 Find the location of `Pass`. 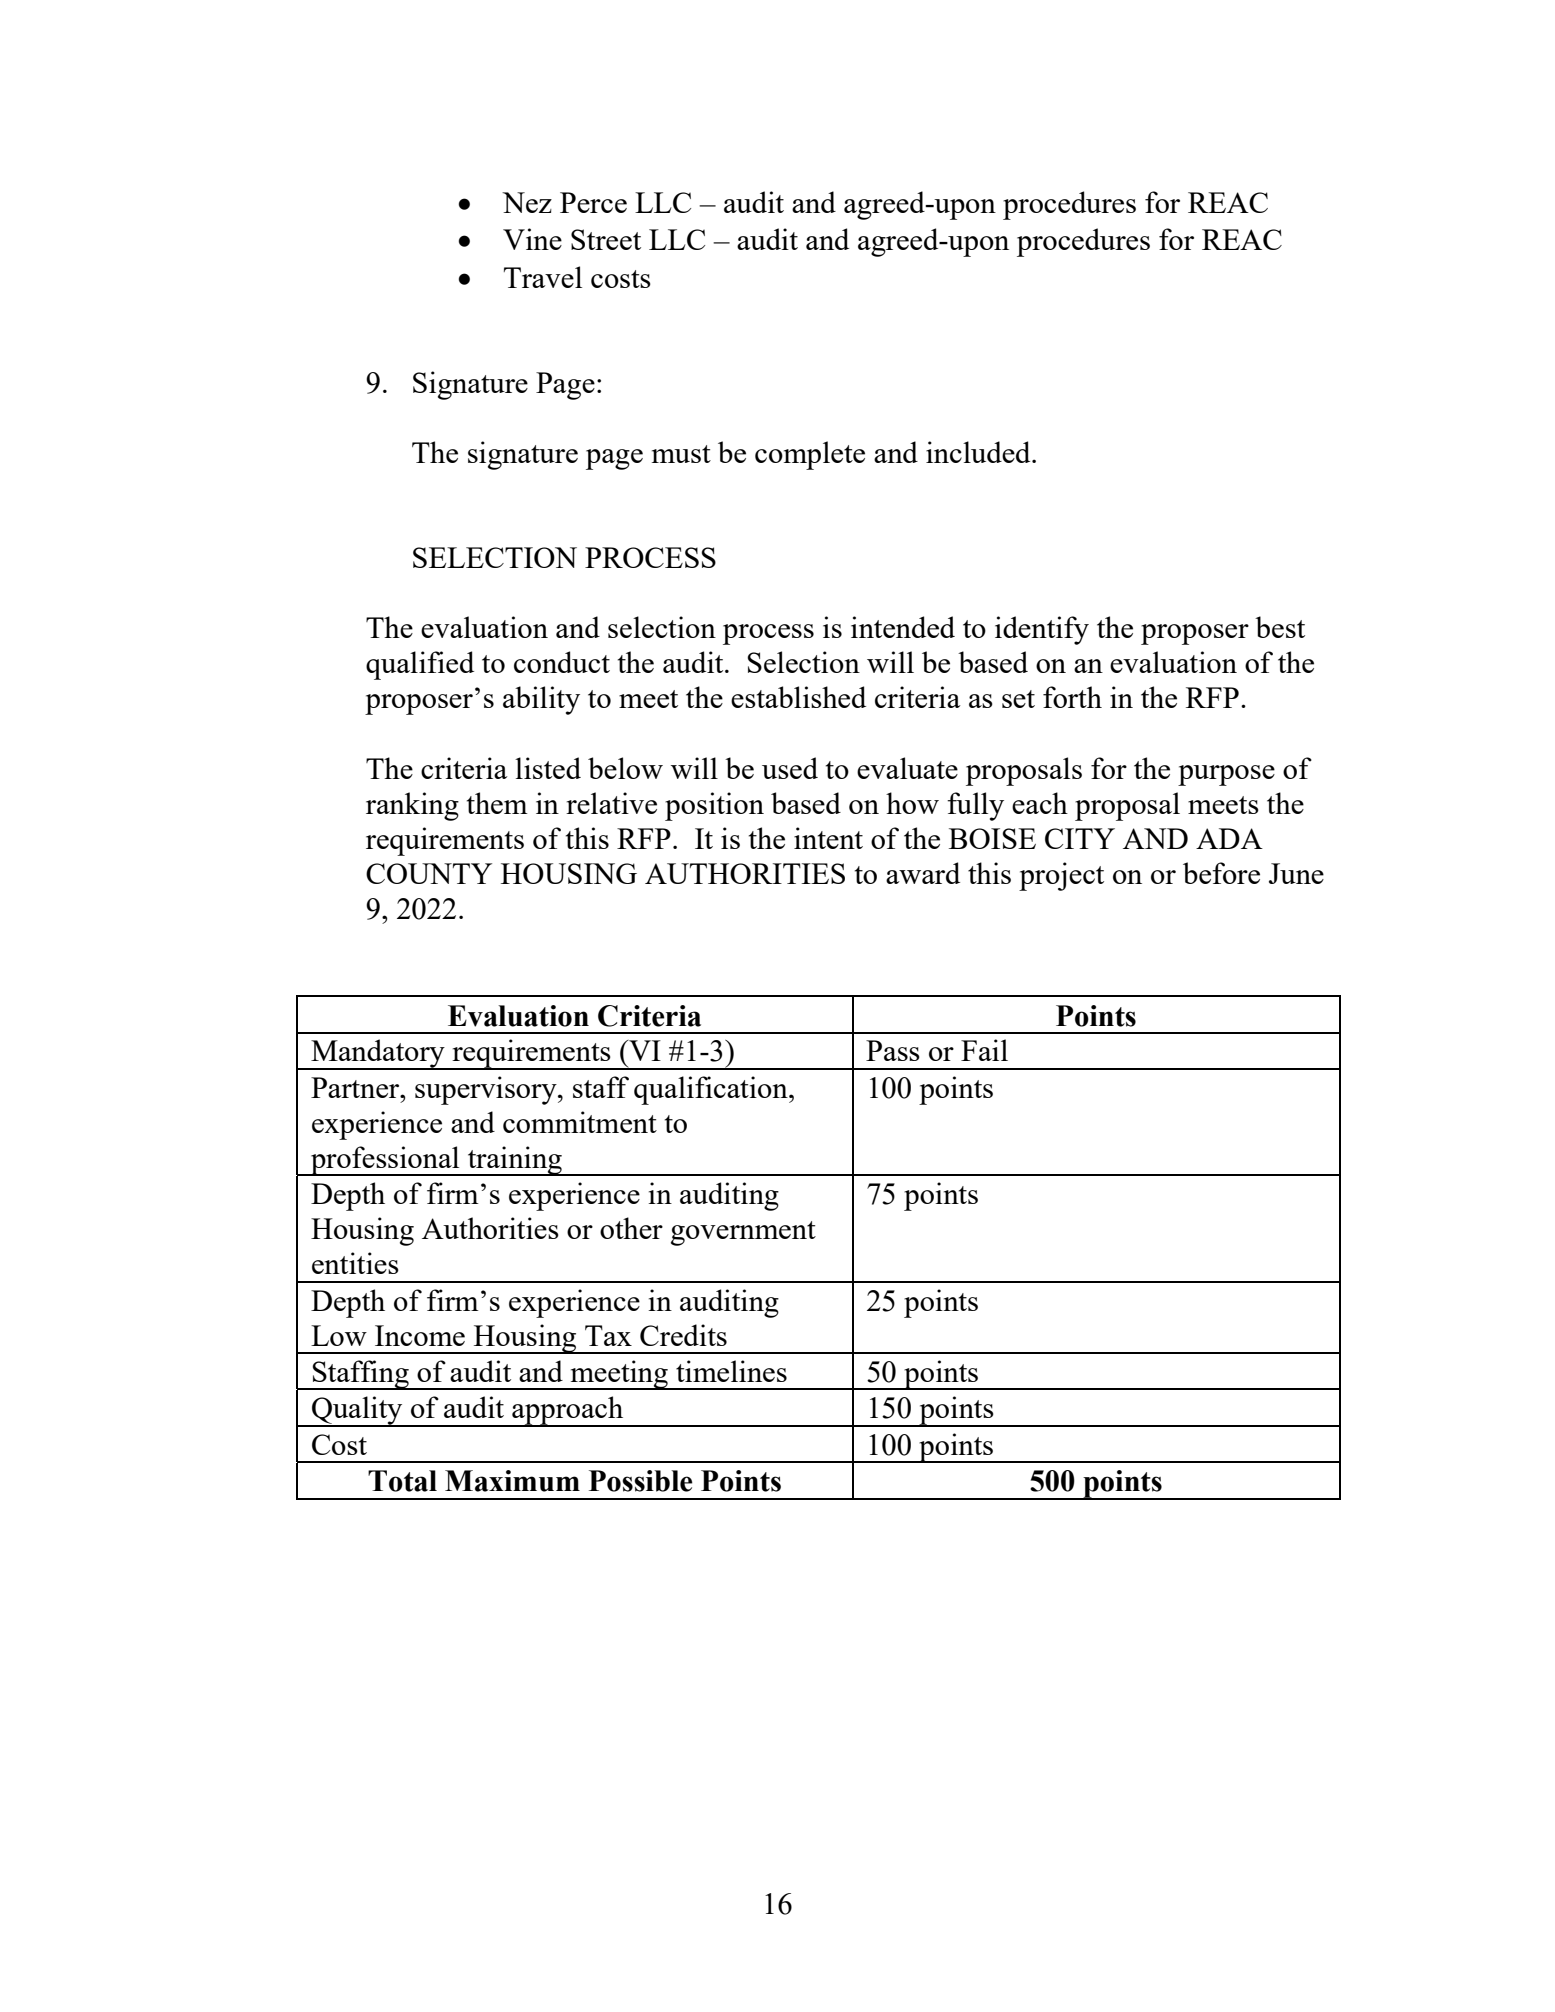

Pass is located at coordinates (893, 1050).
